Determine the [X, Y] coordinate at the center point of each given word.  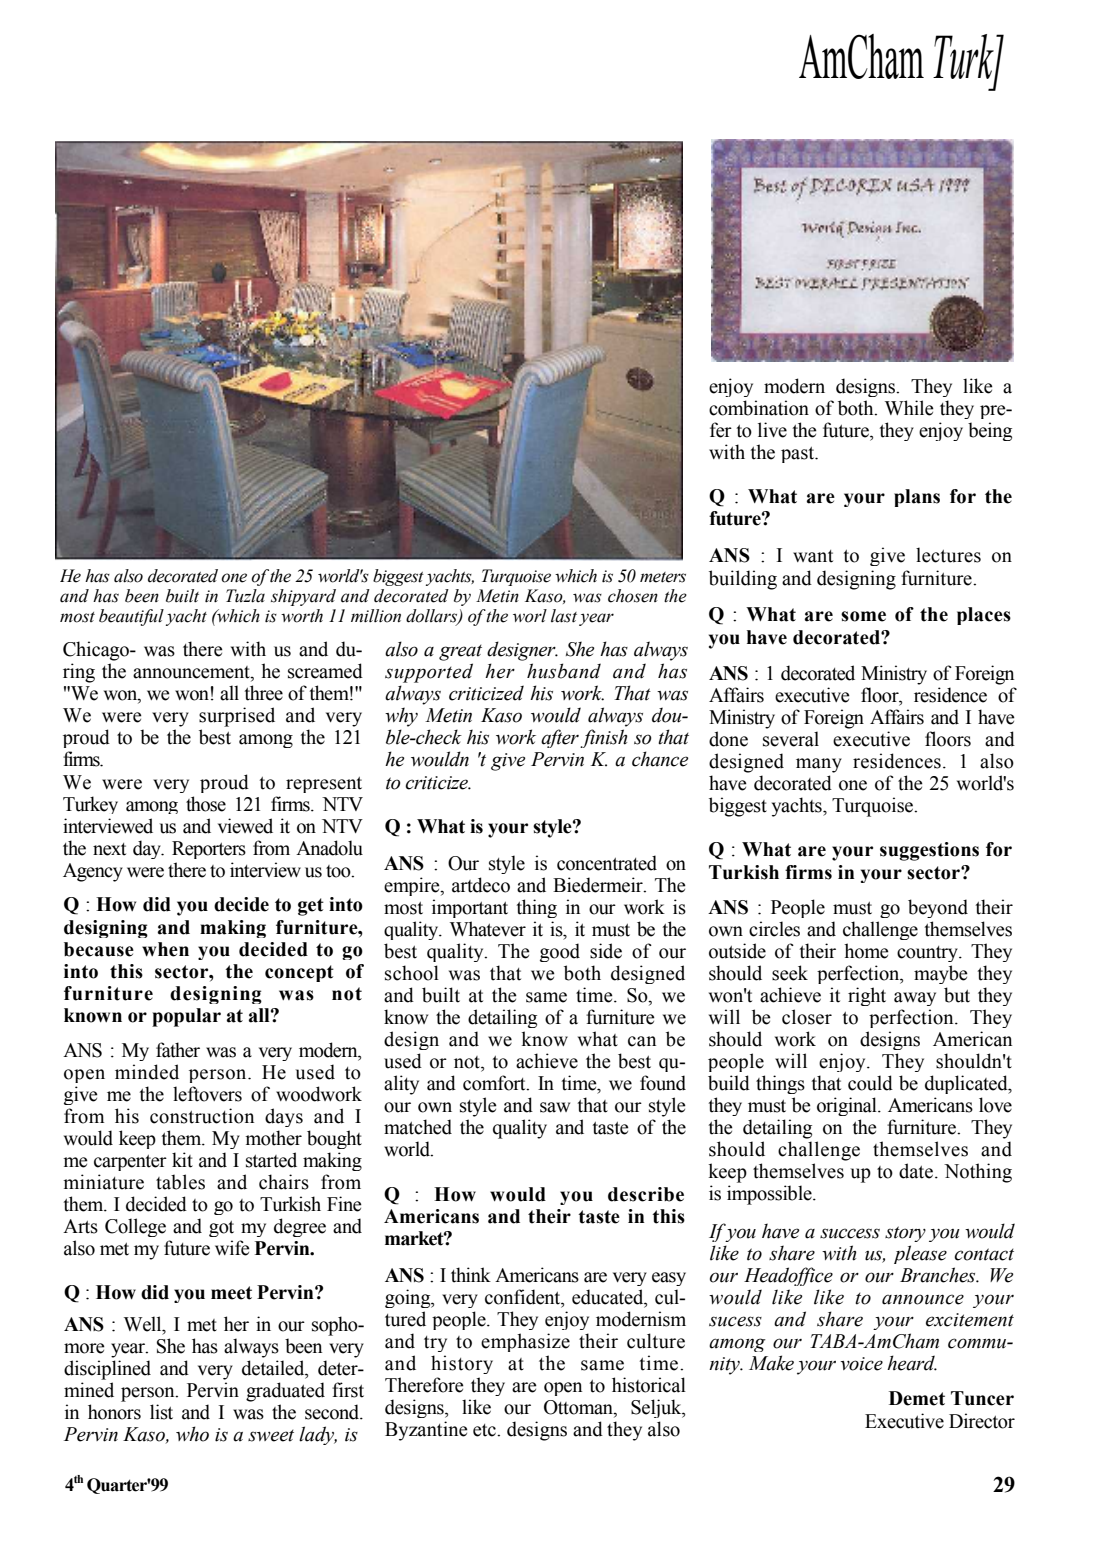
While [909, 408]
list [161, 1412]
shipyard [303, 597]
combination [759, 408]
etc [485, 1430]
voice [861, 1364]
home [866, 951]
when [165, 949]
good [560, 952]
